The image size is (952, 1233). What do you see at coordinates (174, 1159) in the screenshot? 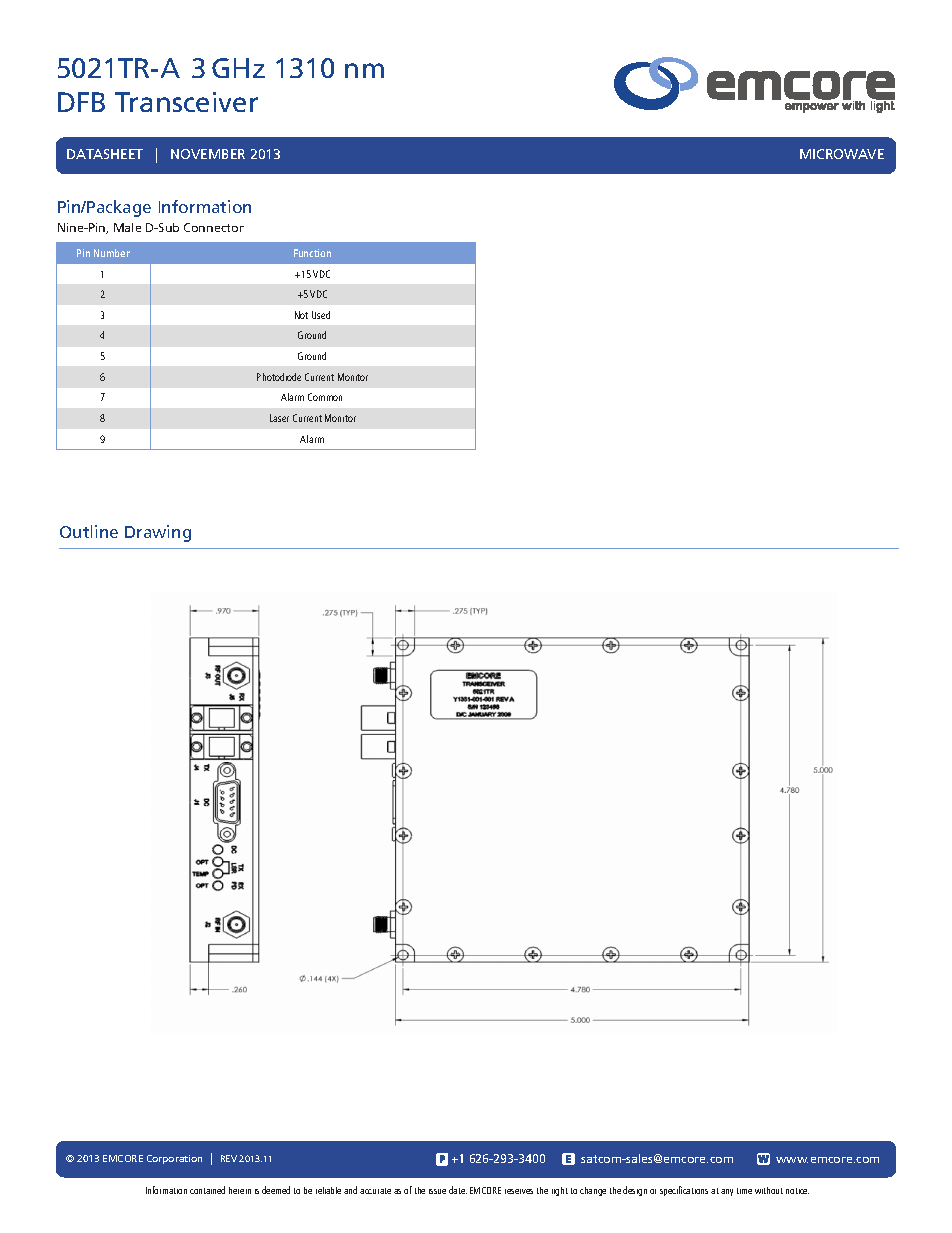
I see `Corporation` at bounding box center [174, 1159].
